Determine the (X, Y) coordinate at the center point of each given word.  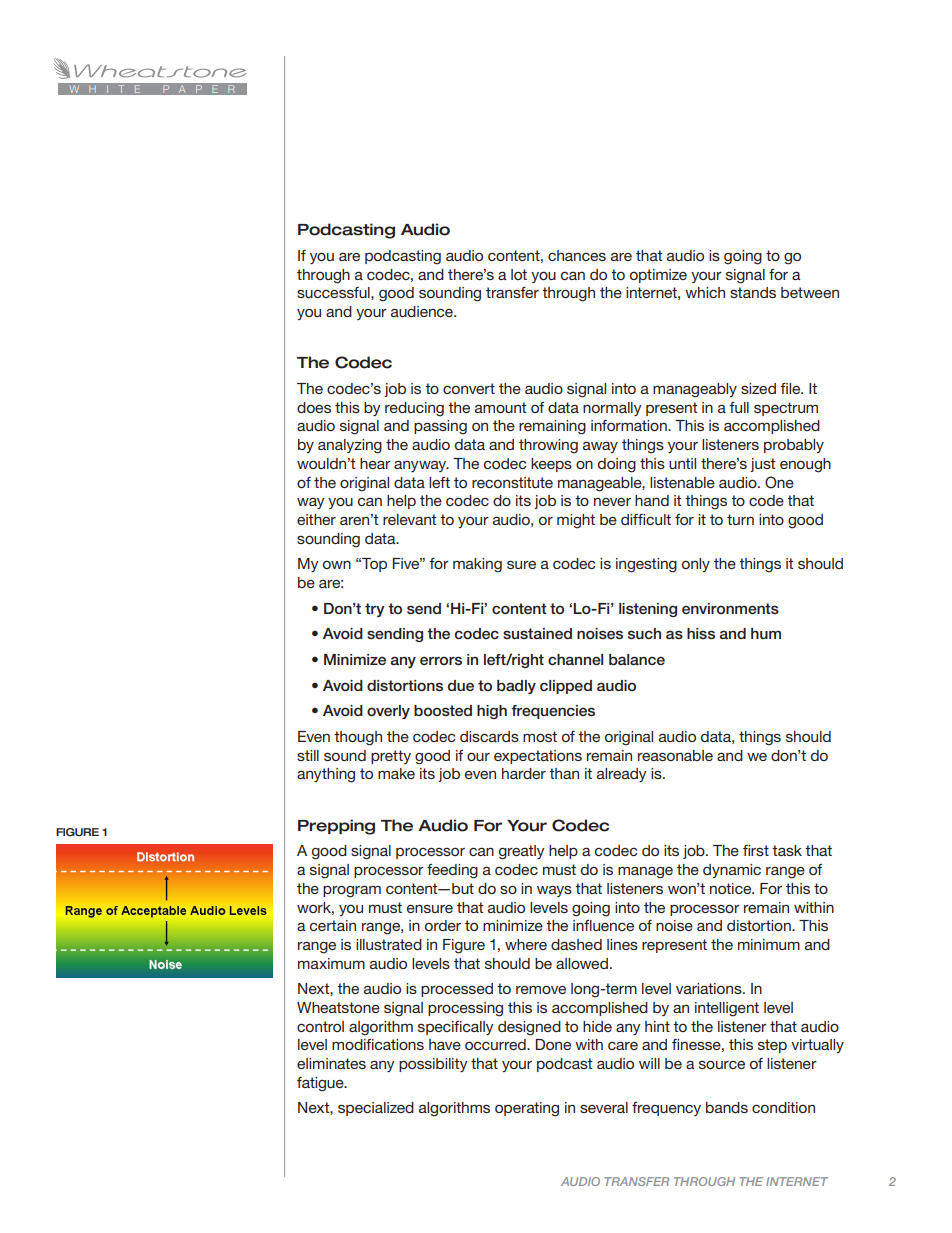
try (375, 610)
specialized (376, 1109)
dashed (576, 944)
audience (423, 311)
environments (730, 608)
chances (577, 255)
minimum (769, 944)
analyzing (350, 446)
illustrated (389, 944)
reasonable (675, 755)
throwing (548, 446)
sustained (537, 633)
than (564, 773)
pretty (391, 757)
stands (753, 292)
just (762, 465)
